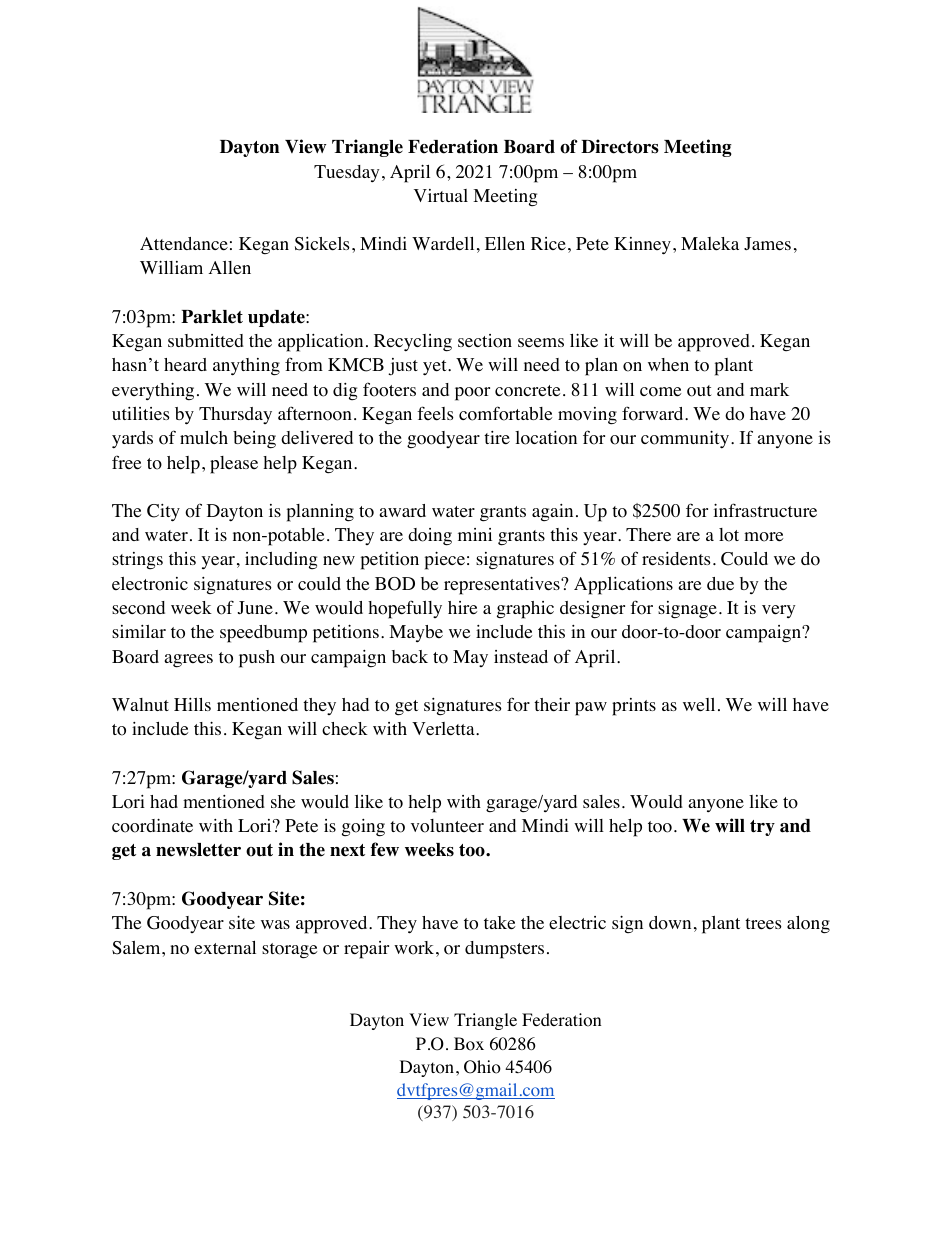  What do you see at coordinates (762, 828) in the screenshot?
I see `try` at bounding box center [762, 828].
